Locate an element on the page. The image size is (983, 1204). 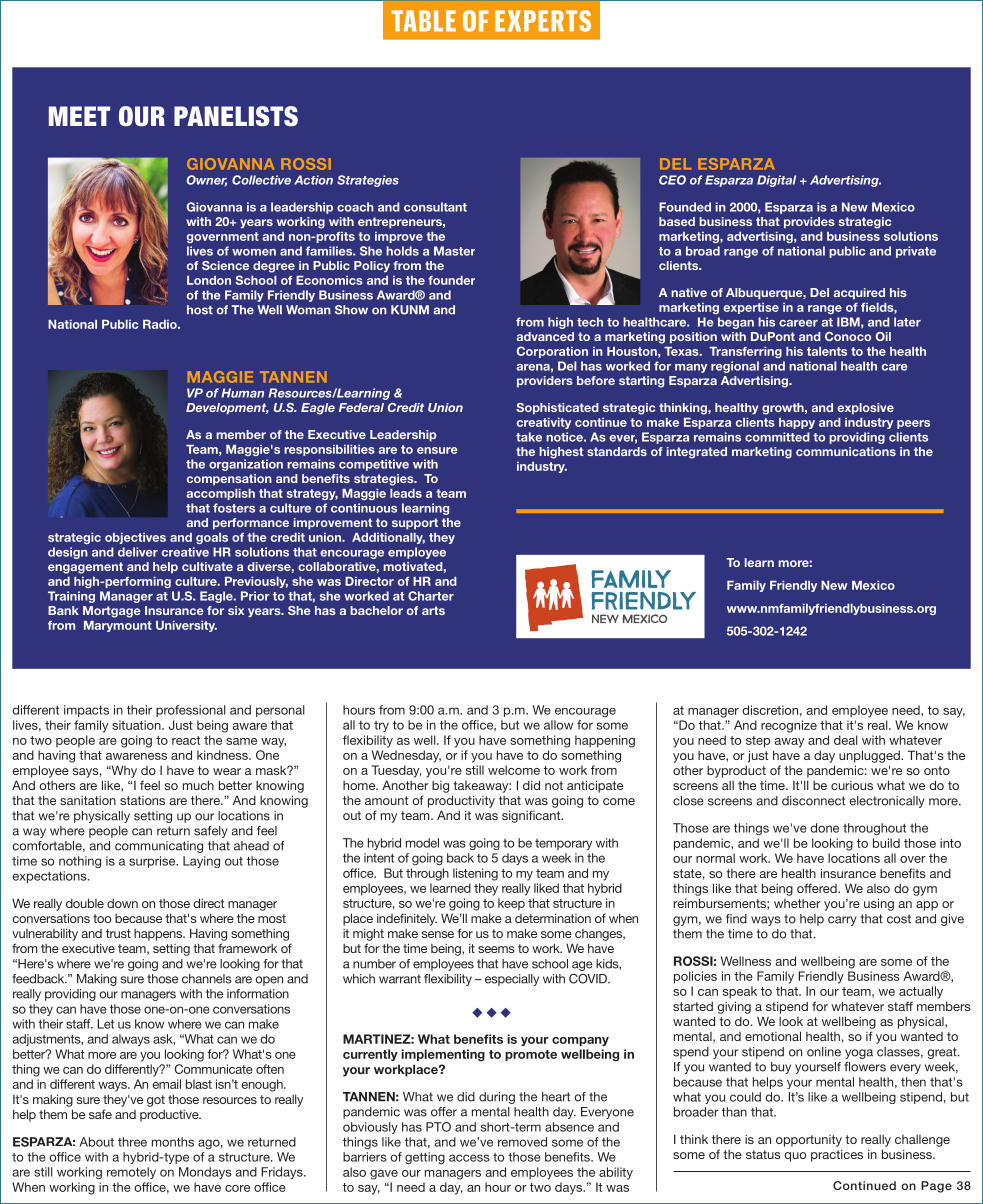
seems is located at coordinates (496, 949).
